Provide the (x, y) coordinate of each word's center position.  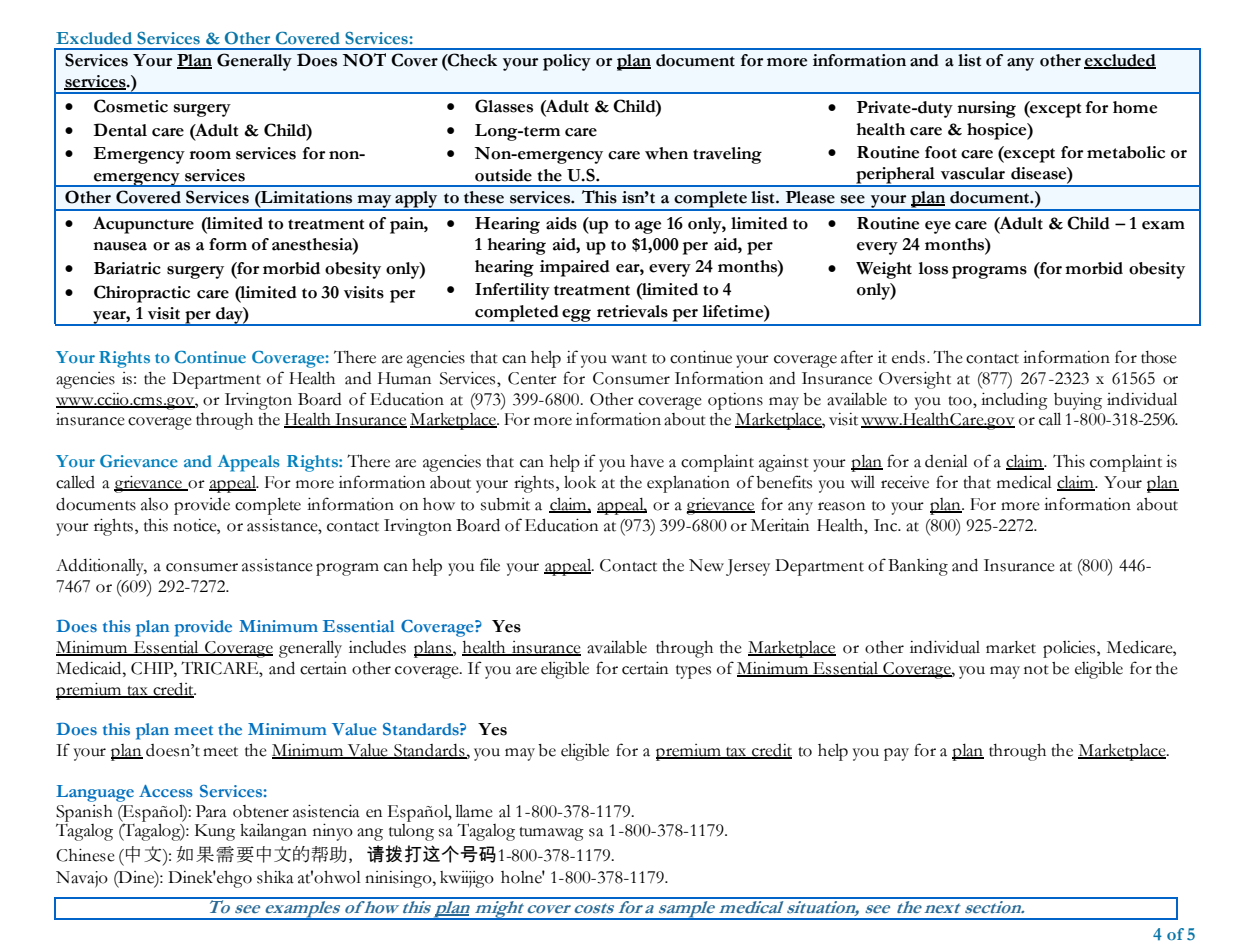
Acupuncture (143, 225)
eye (938, 227)
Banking (918, 567)
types (693, 672)
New (706, 565)
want (629, 359)
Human (404, 378)
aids (561, 223)
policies (1070, 649)
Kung (215, 832)
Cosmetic (131, 106)
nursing (986, 109)
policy (567, 62)
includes (377, 647)
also (154, 504)
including (1014, 401)
